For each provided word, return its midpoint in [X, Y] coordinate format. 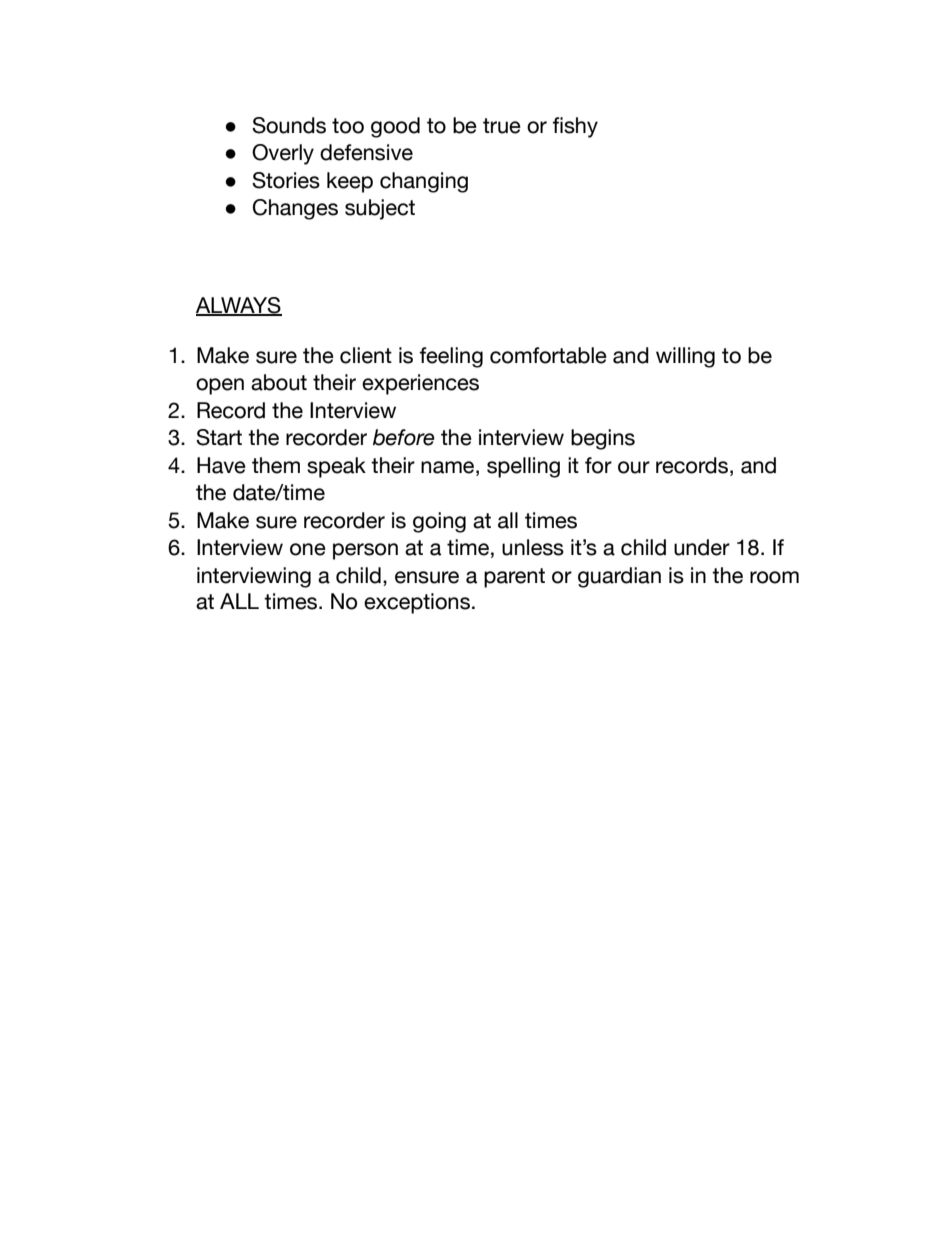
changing [424, 182]
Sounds [289, 125]
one [308, 549]
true [502, 126]
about [279, 382]
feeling [451, 357]
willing [685, 357]
